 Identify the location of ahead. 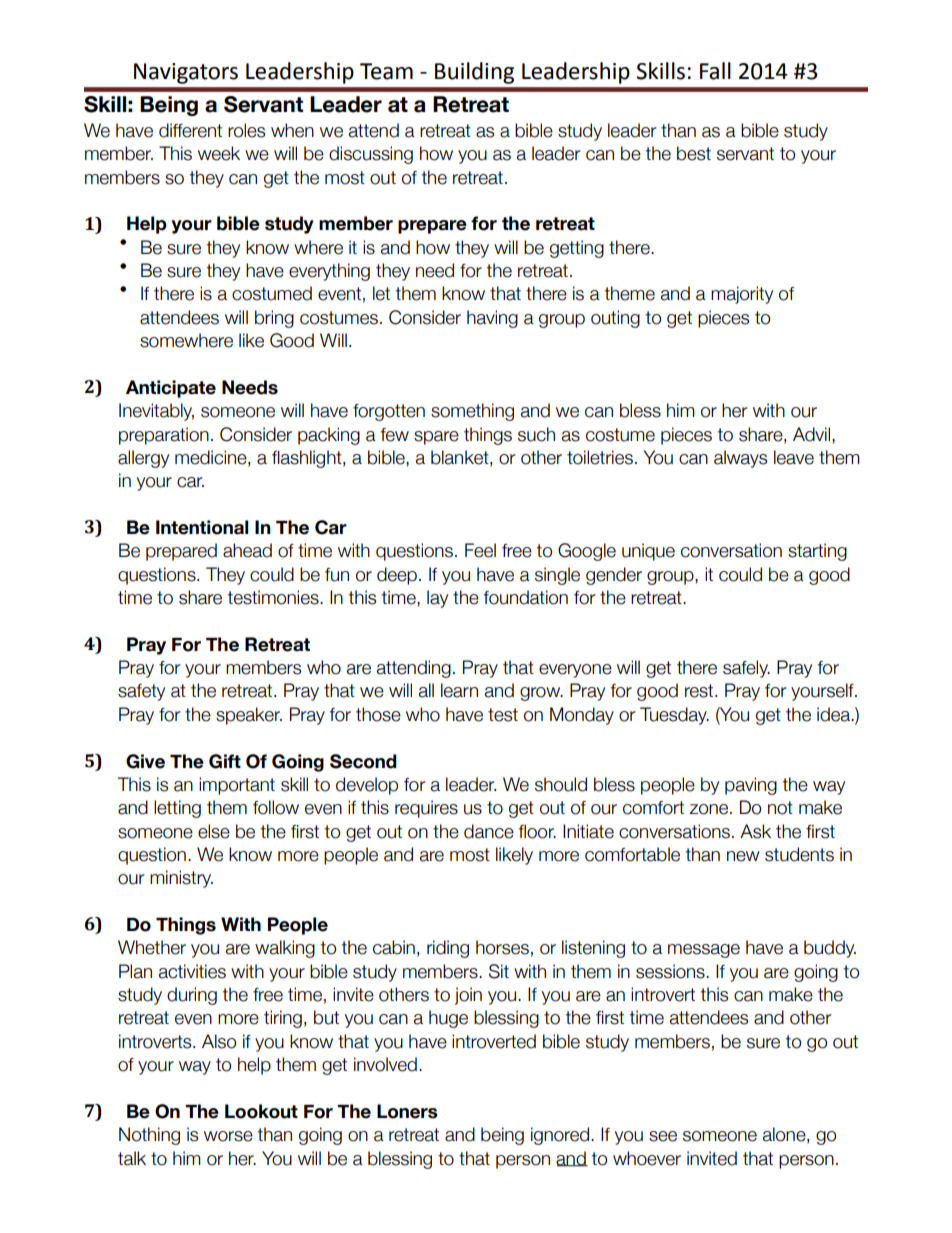
(247, 550).
